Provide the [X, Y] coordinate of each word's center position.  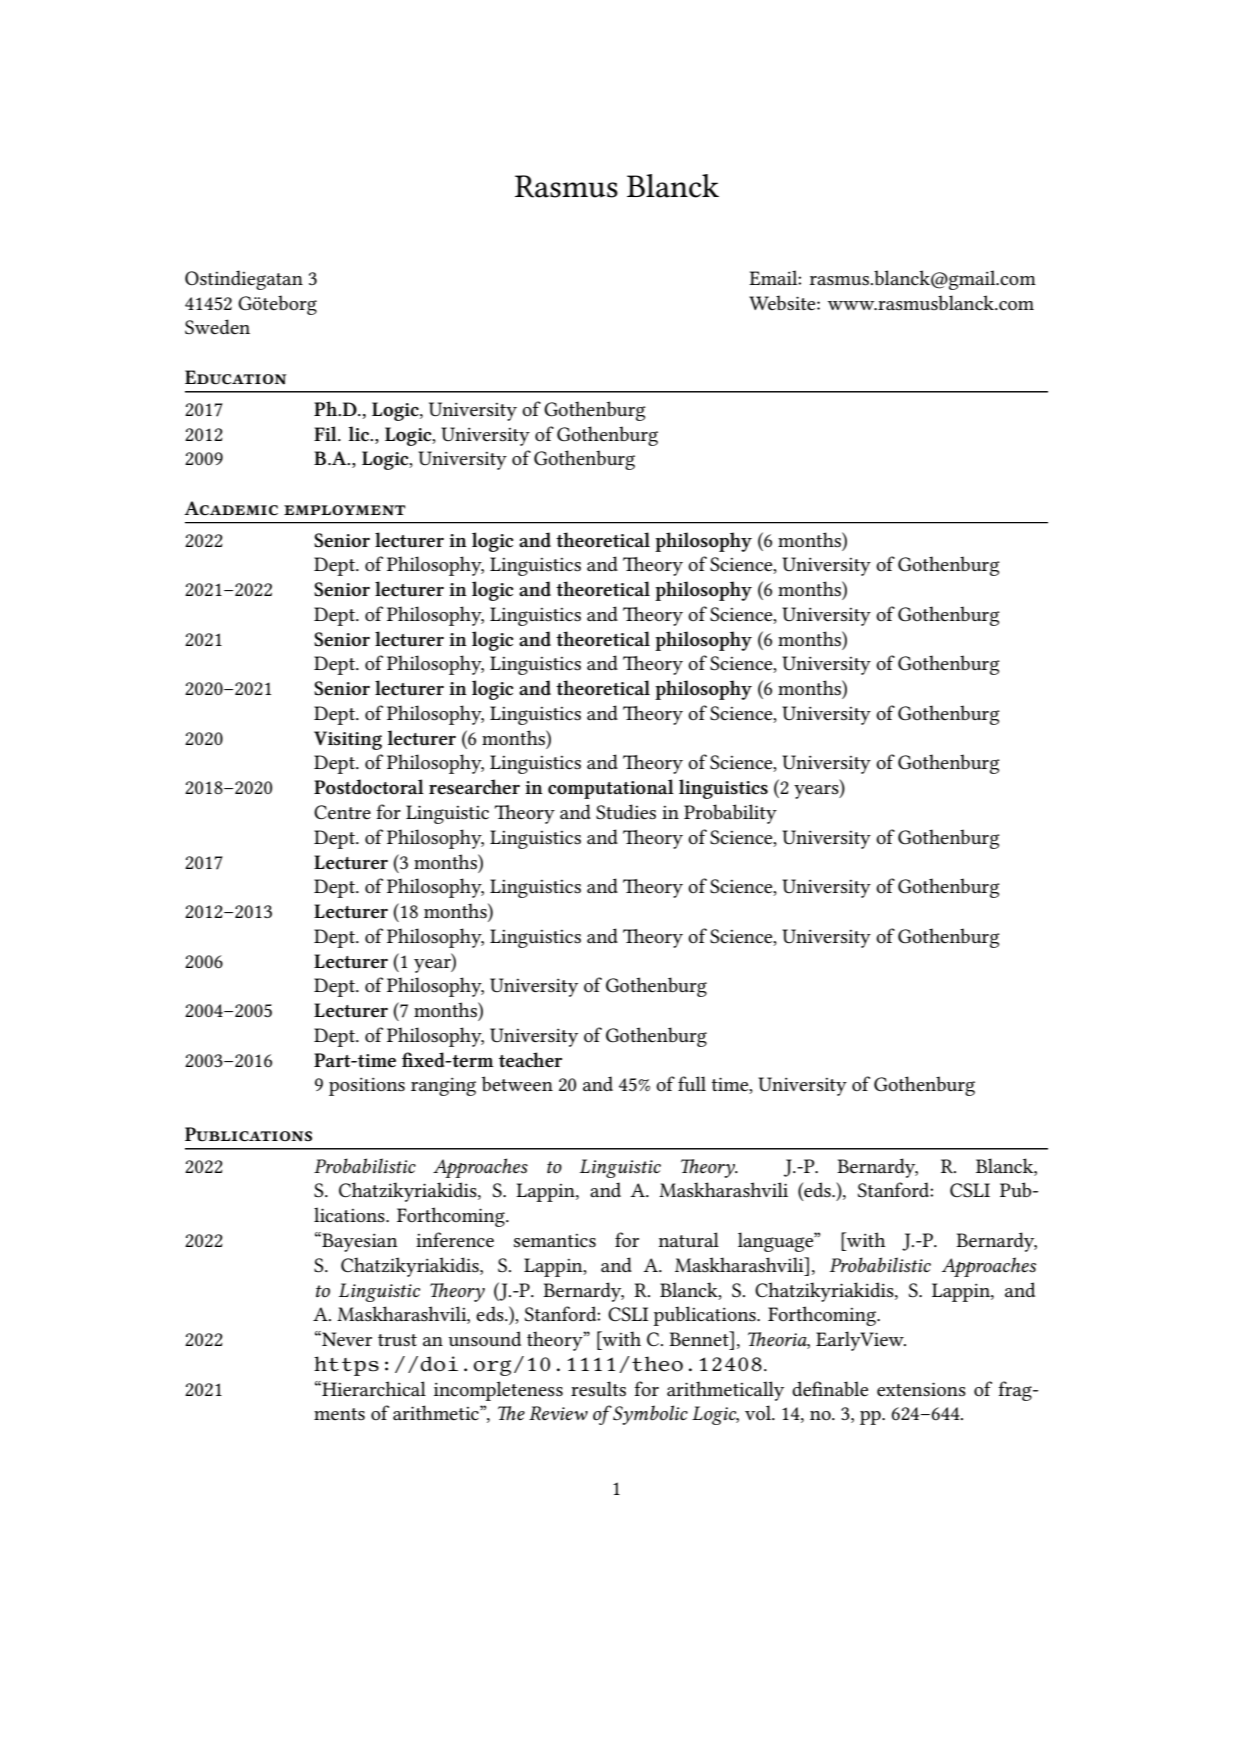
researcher [474, 787]
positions [367, 1086]
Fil [326, 433]
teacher [530, 1060]
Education [235, 377]
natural [689, 1239]
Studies [626, 812]
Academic [231, 508]
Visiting [348, 740]
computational [611, 789]
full [692, 1083]
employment [345, 510]
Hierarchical [373, 1389]
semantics [555, 1241]
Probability [730, 814]
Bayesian [359, 1242]
